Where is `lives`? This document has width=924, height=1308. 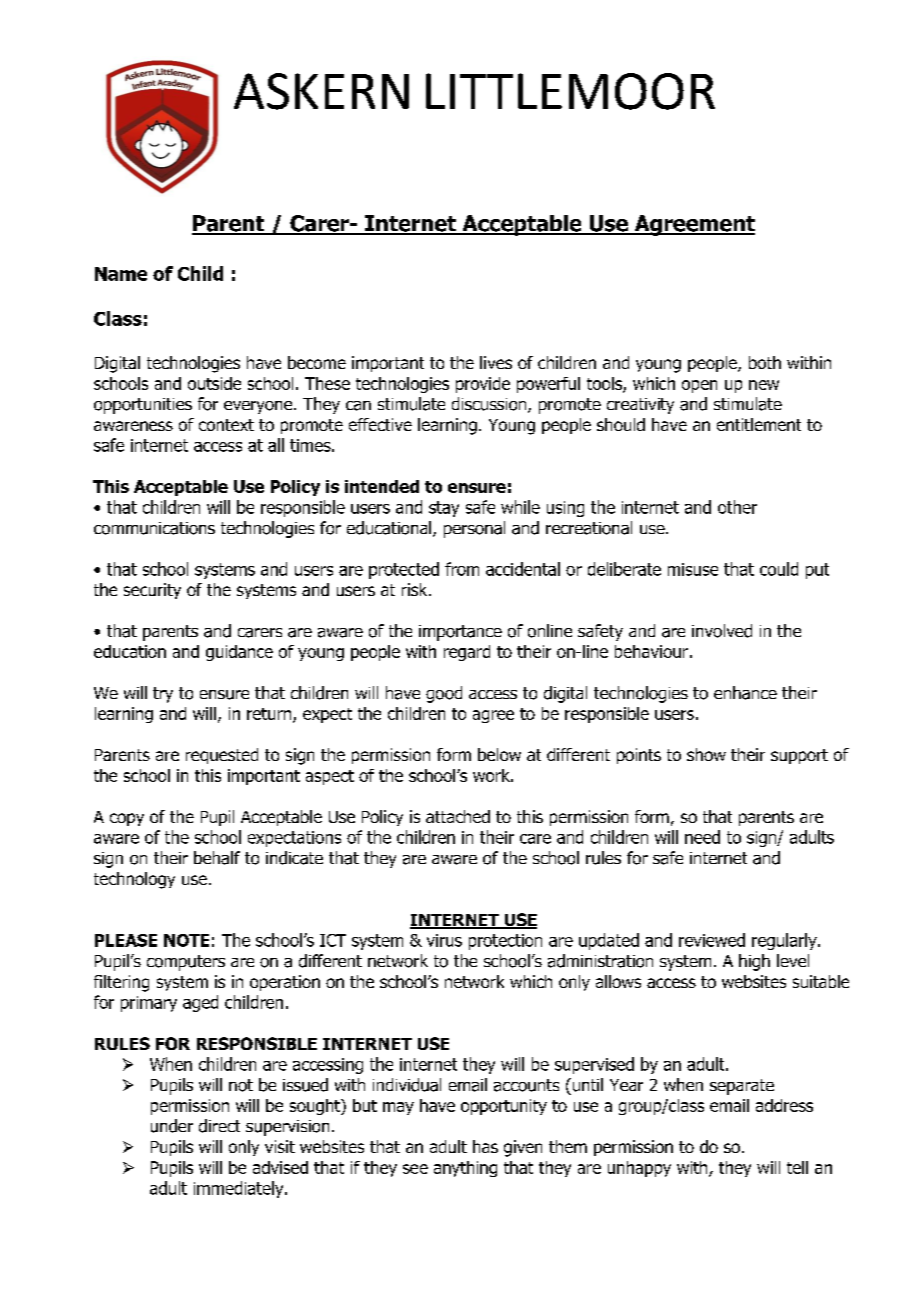 lives is located at coordinates (496, 362).
